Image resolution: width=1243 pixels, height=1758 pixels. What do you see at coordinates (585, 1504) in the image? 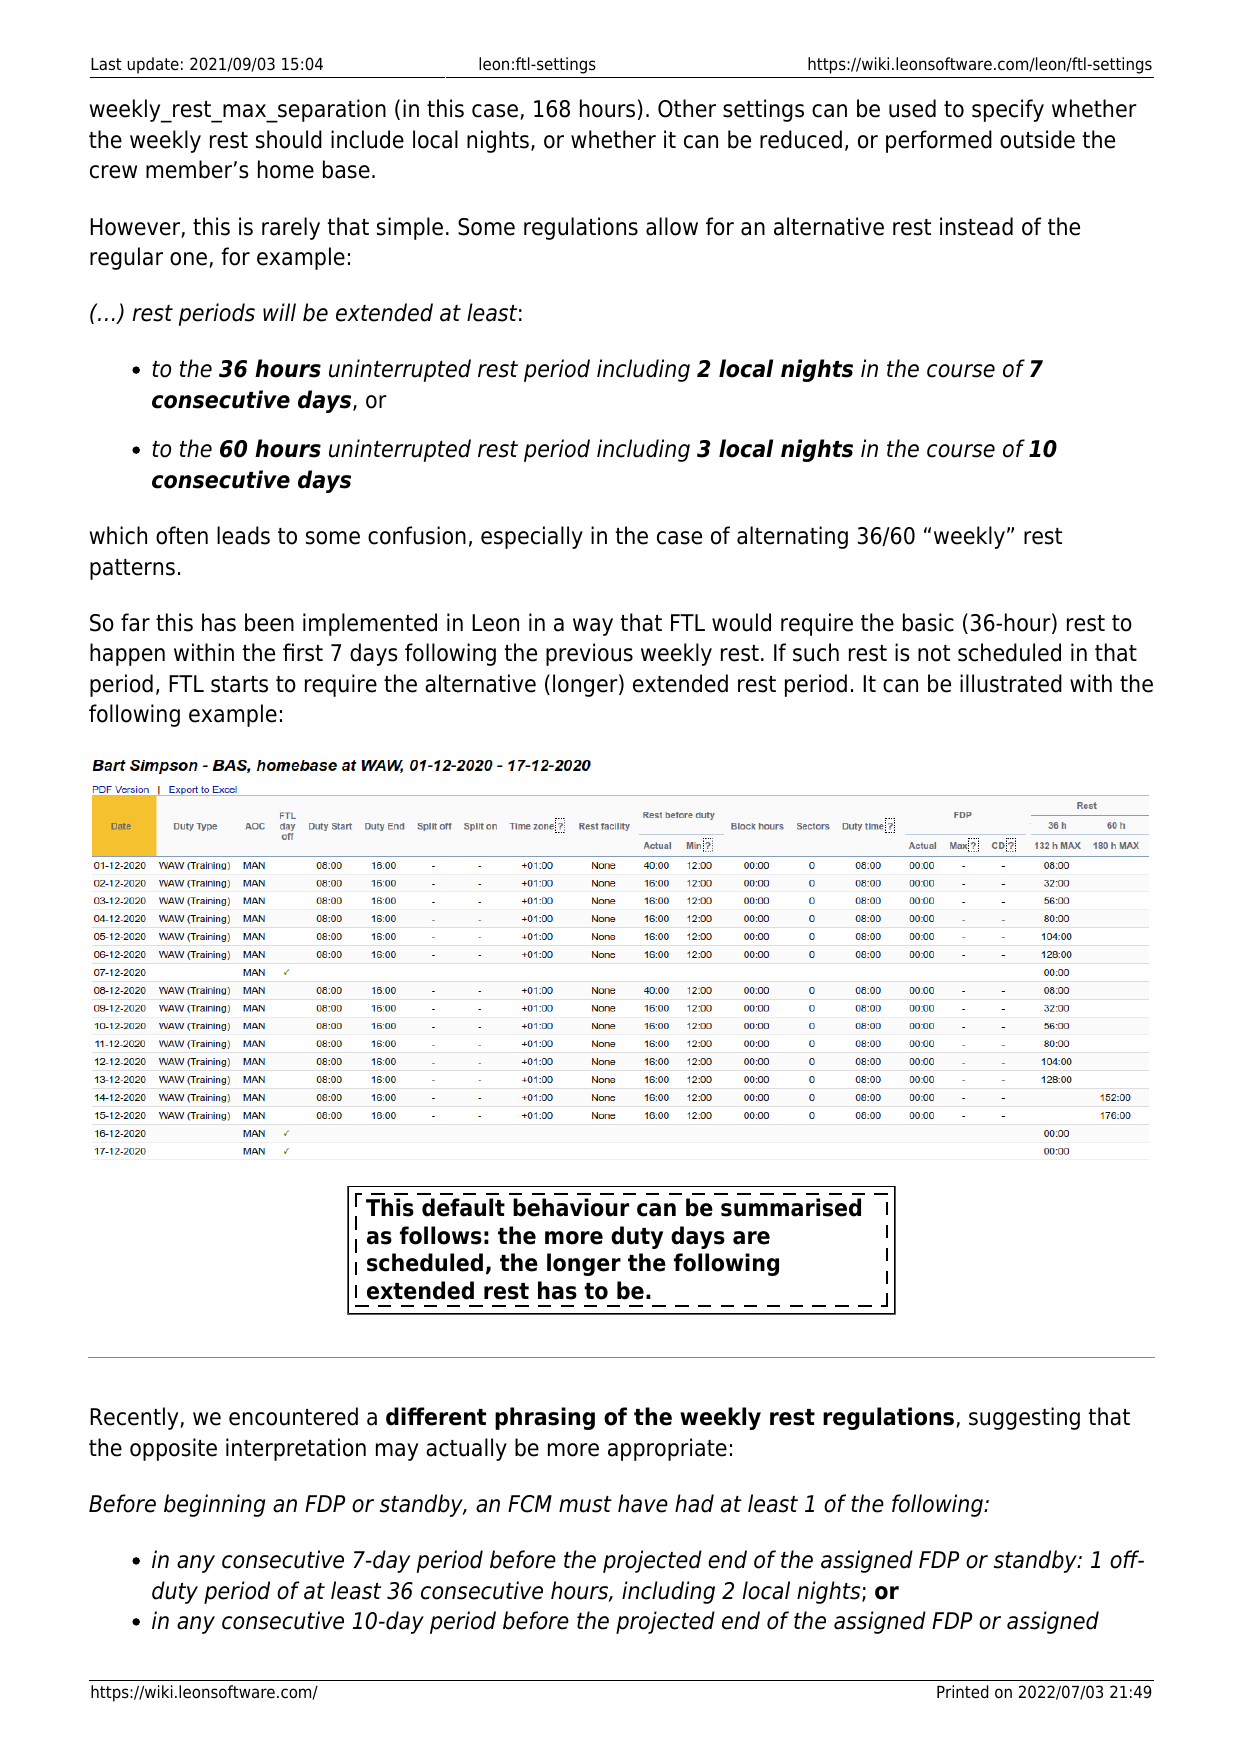
I see `must` at bounding box center [585, 1504].
